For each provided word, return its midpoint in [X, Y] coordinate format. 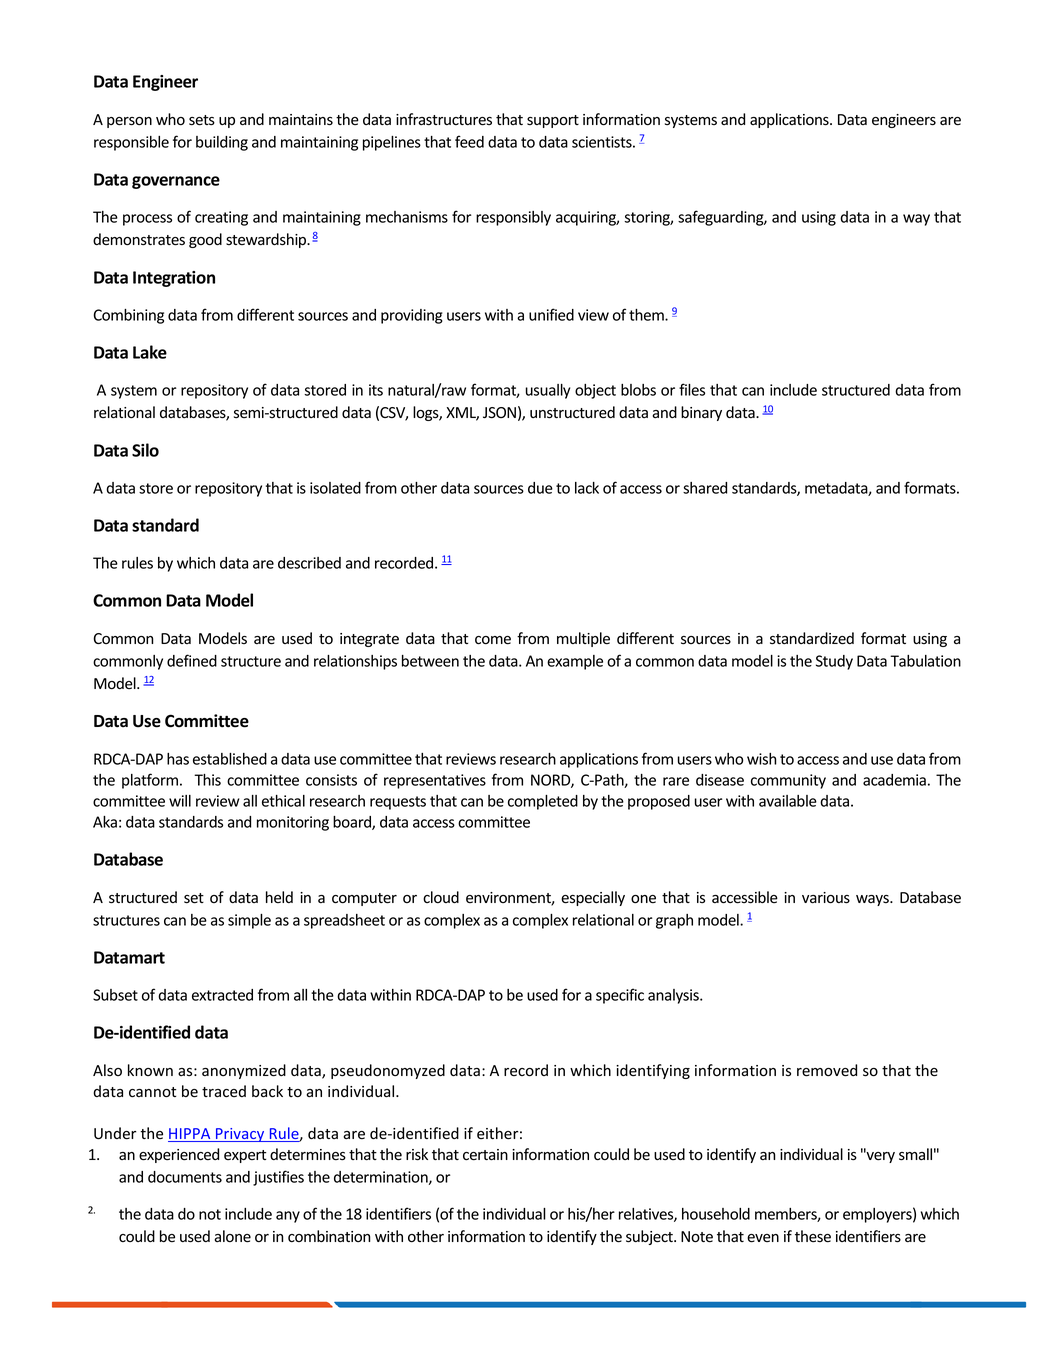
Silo [145, 450]
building [222, 143]
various [826, 898]
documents [185, 1177]
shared [705, 488]
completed [543, 802]
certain [485, 1155]
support [553, 121]
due [540, 488]
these [813, 1236]
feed [469, 141]
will [180, 801]
